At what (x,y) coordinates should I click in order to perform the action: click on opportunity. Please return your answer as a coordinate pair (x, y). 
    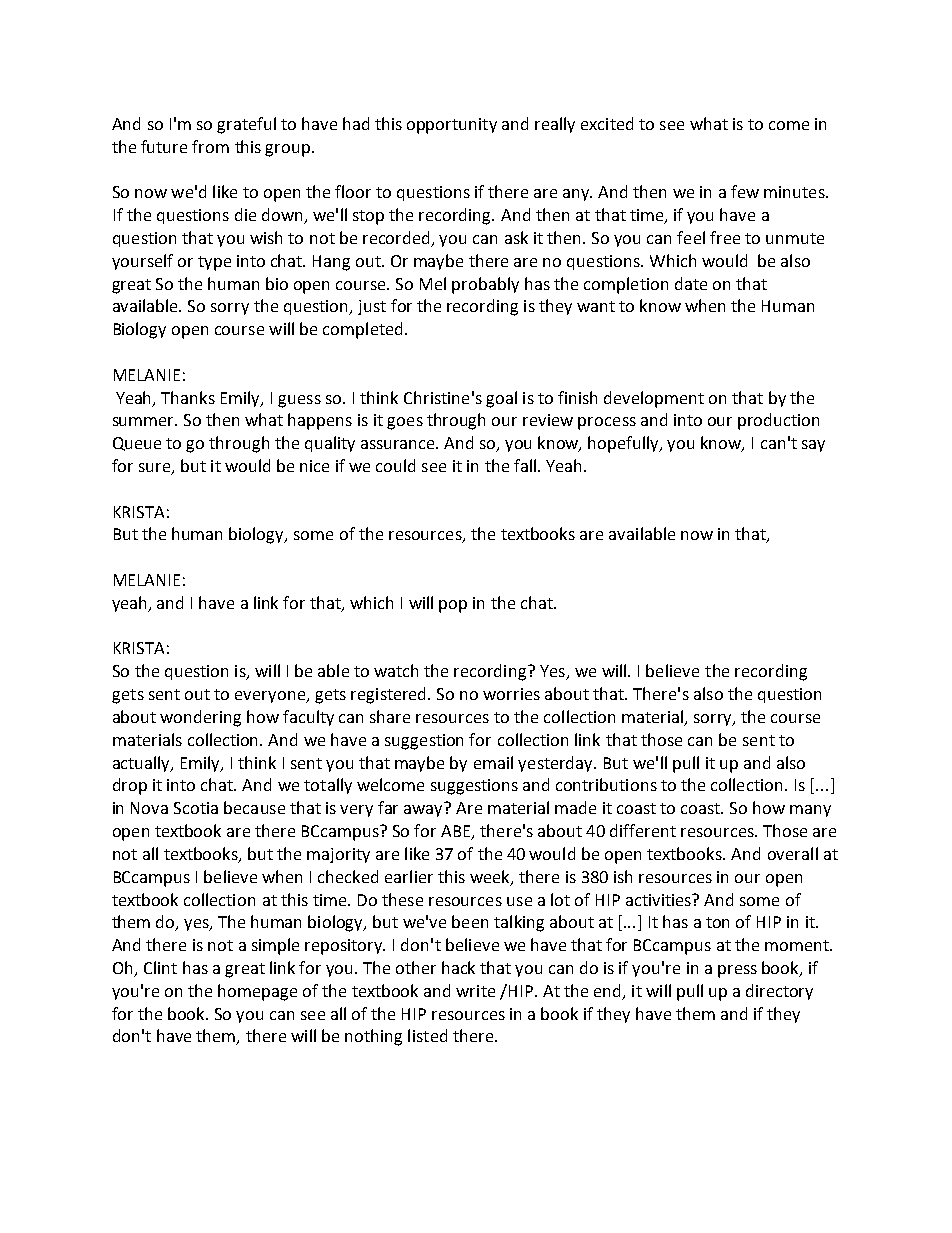
    Looking at the image, I should click on (452, 126).
